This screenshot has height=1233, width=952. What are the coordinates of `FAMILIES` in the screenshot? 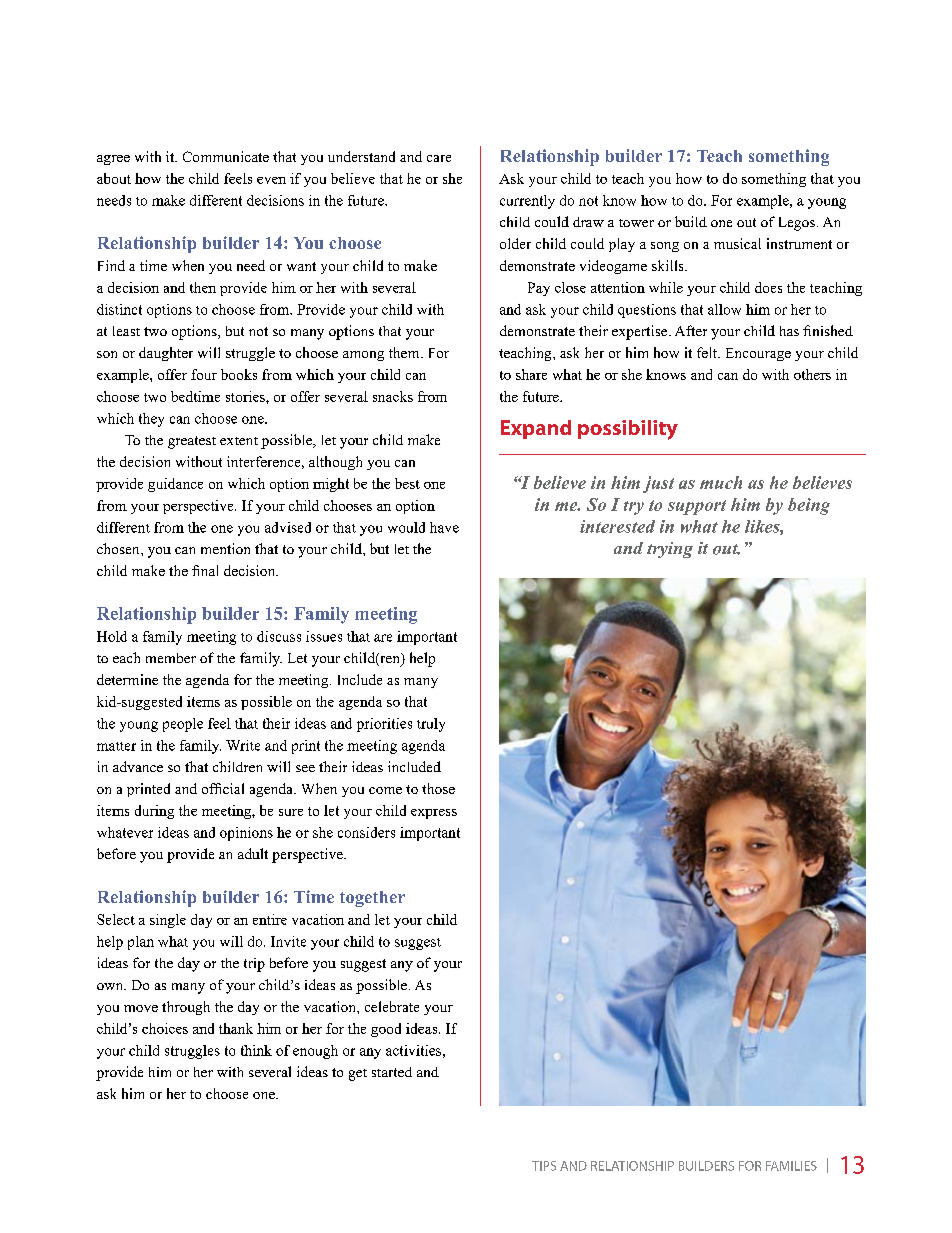 It's located at (791, 1166).
